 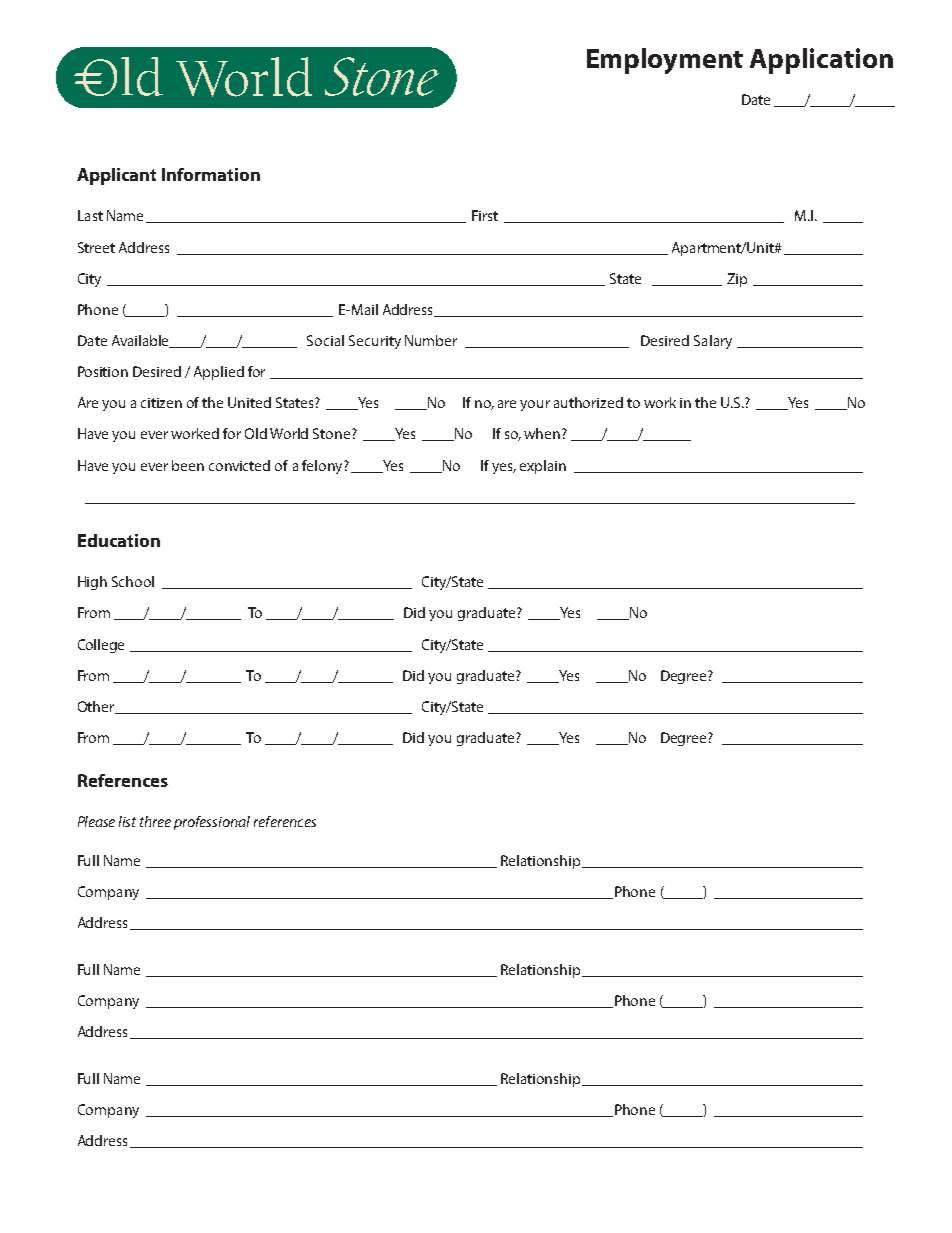 I want to click on been, so click(x=188, y=465).
